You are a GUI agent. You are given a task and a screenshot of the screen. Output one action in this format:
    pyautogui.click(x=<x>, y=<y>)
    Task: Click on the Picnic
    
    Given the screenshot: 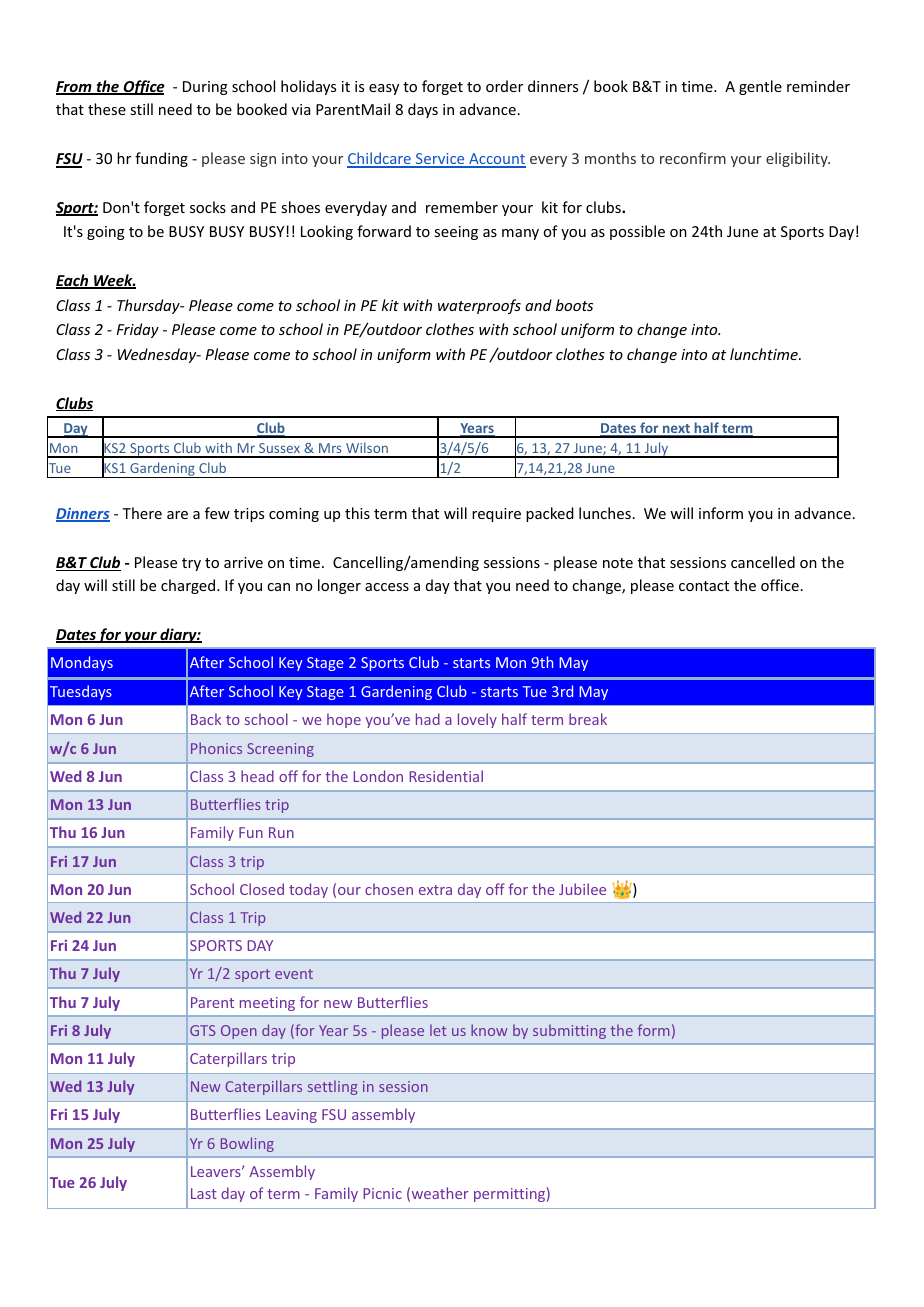 What is the action you would take?
    pyautogui.click(x=382, y=1193)
